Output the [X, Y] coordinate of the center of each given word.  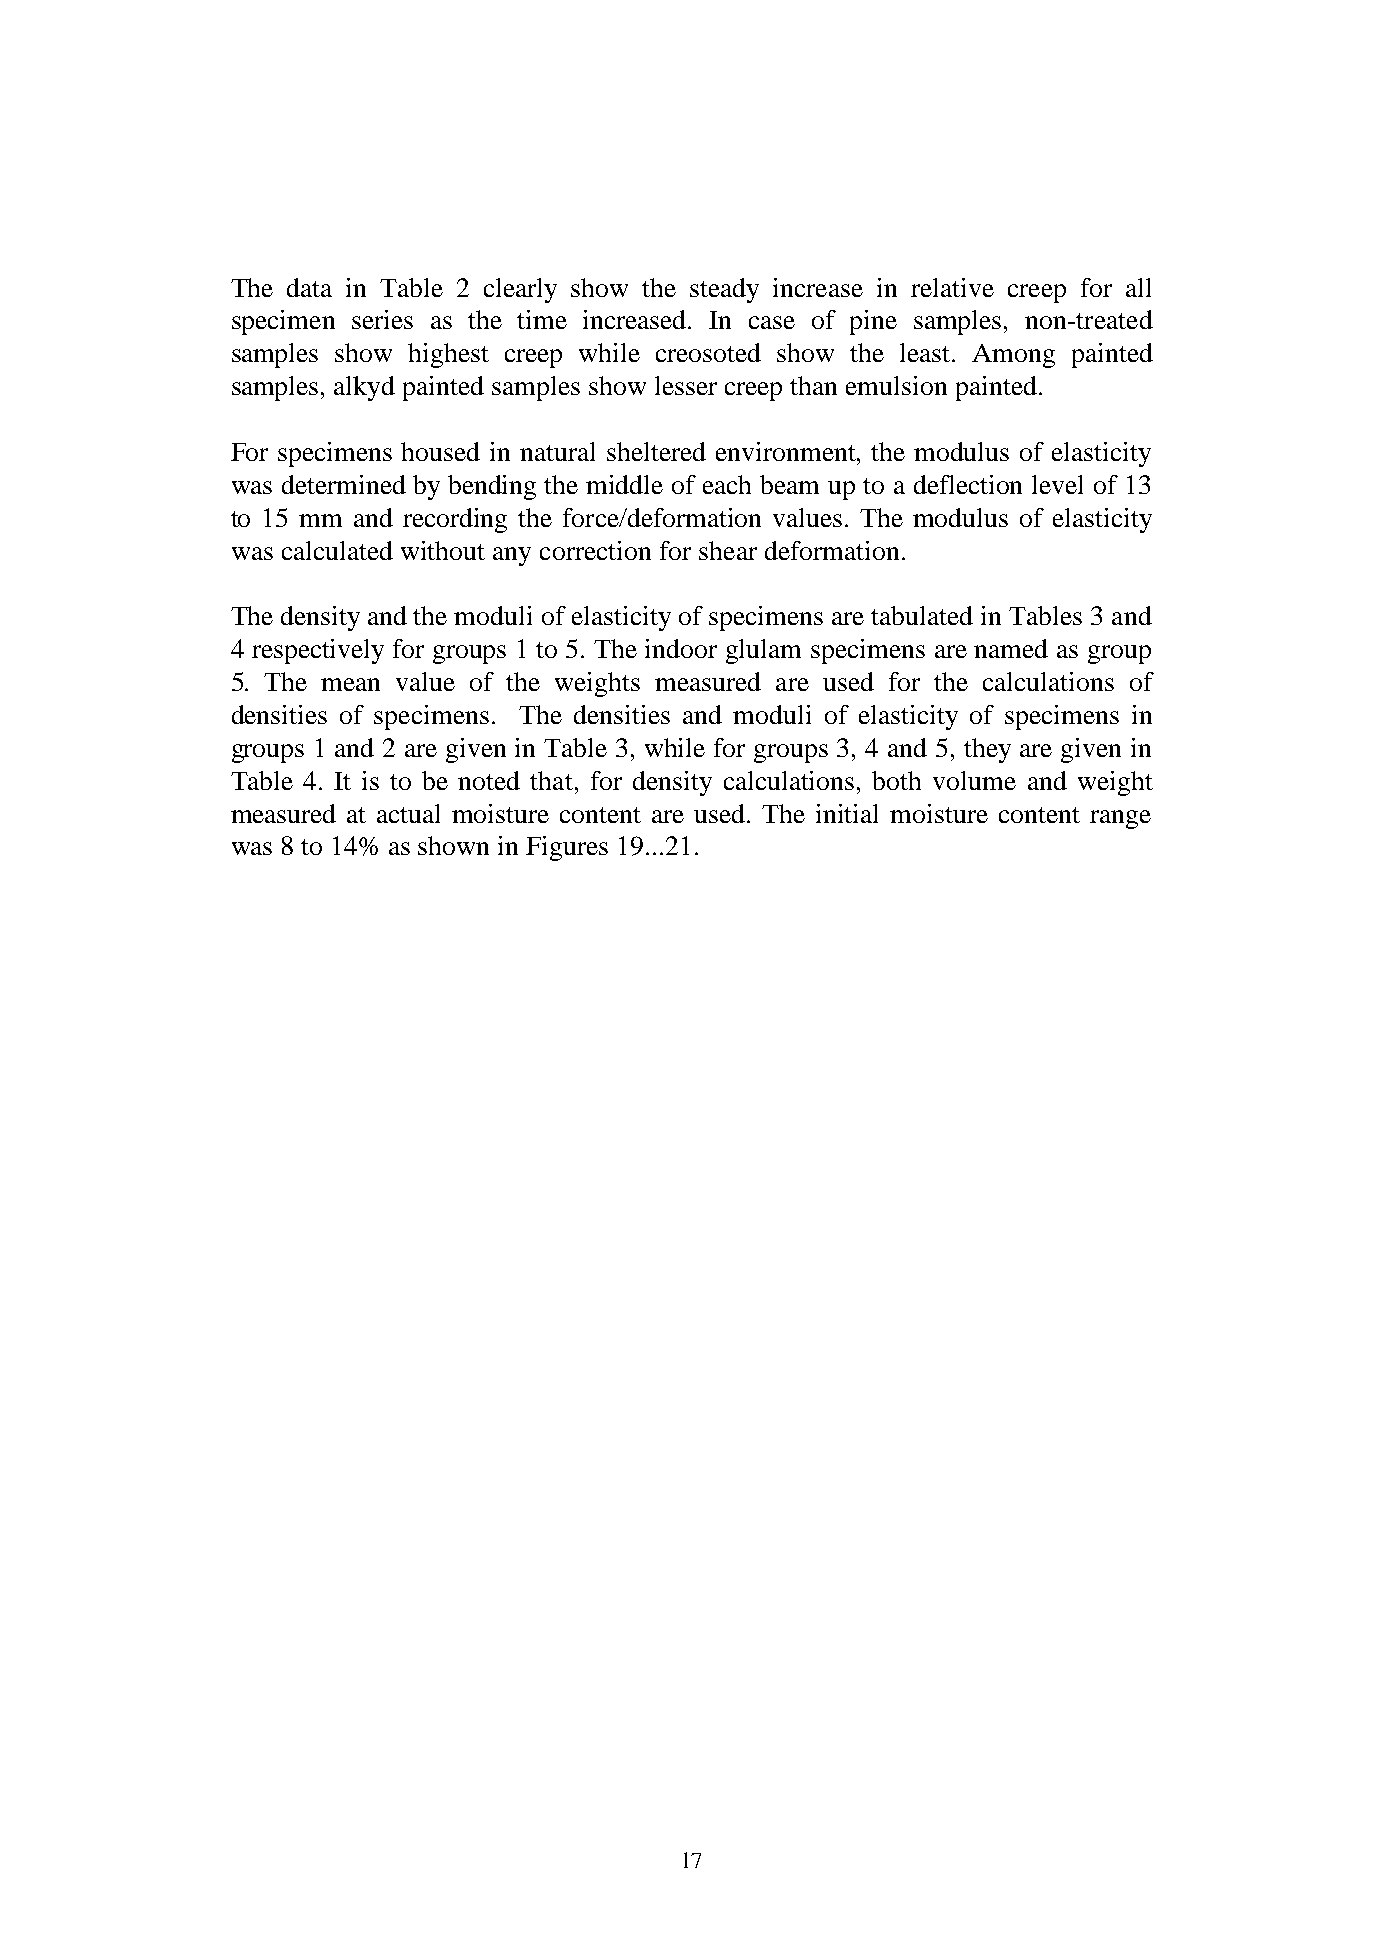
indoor [681, 648]
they [987, 750]
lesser [686, 385]
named [1011, 648]
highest [448, 355]
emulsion [896, 385]
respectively [318, 651]
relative [952, 287]
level [1057, 484]
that [551, 780]
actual [408, 813]
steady [724, 290]
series [382, 319]
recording [455, 520]
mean [350, 684]
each [727, 484]
